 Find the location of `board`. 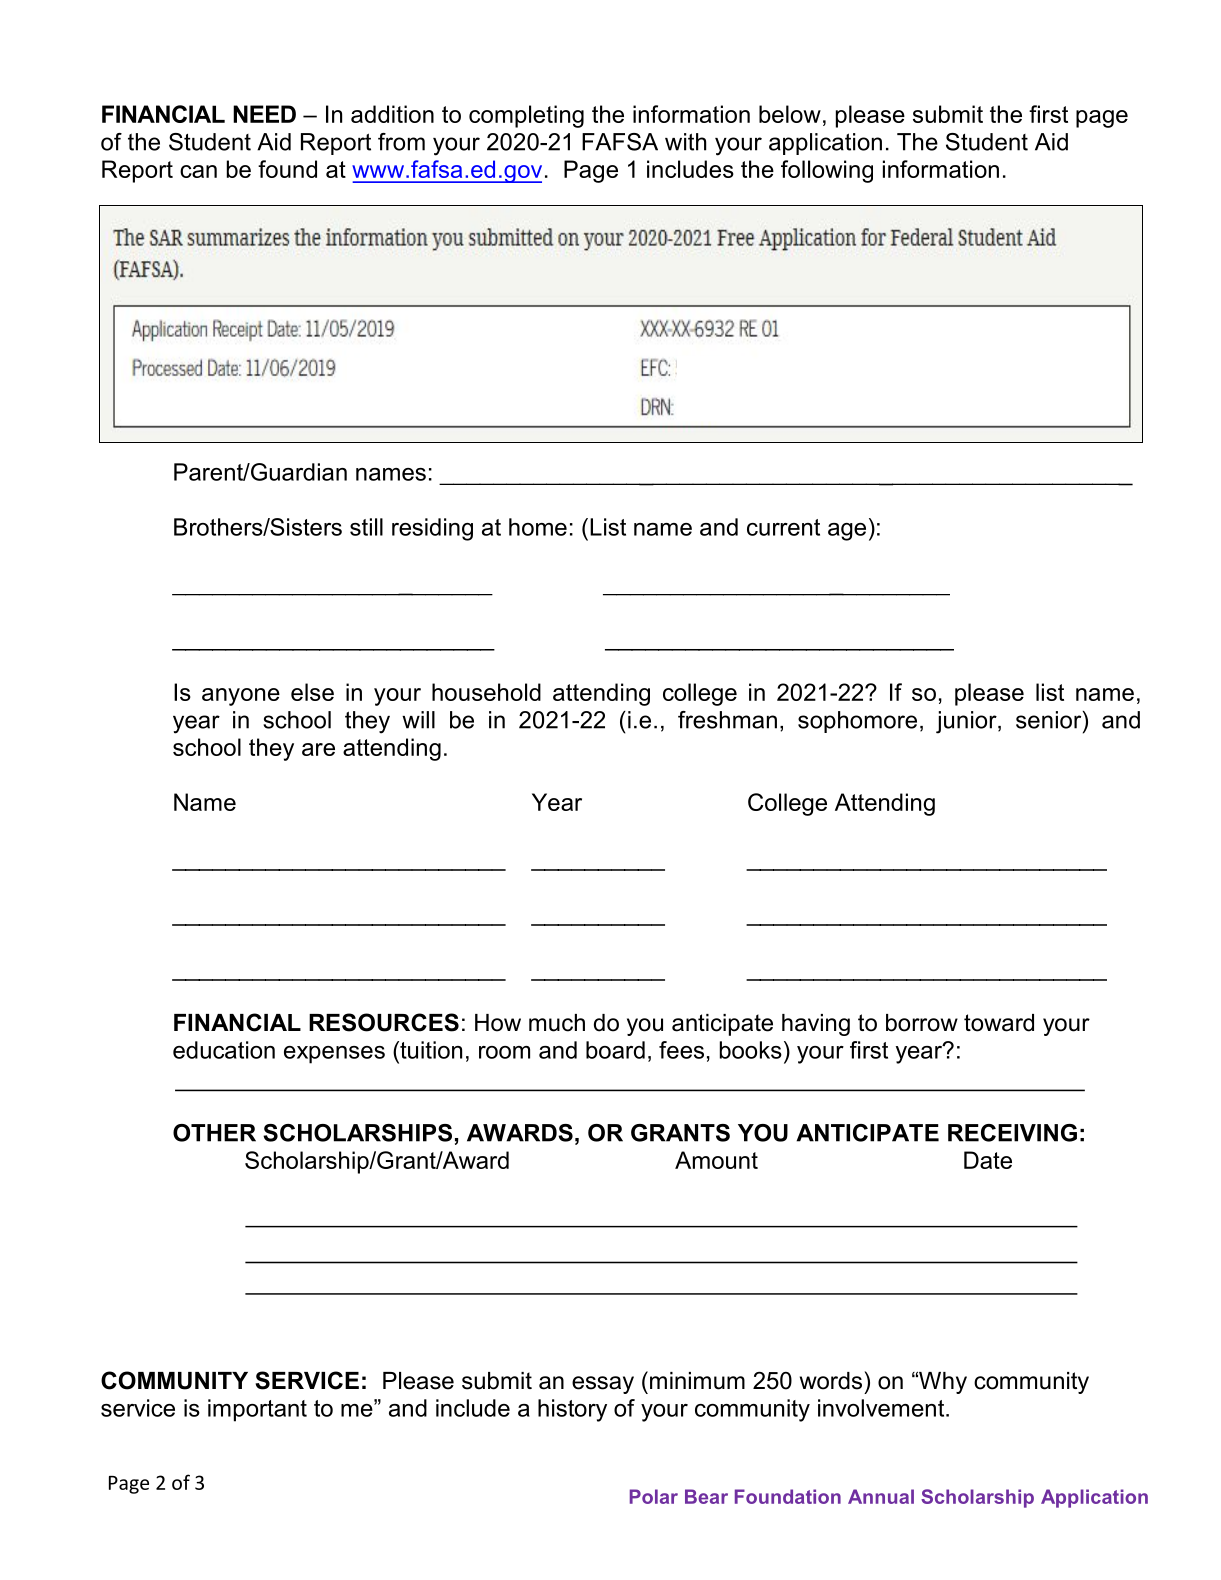

board is located at coordinates (615, 1050).
